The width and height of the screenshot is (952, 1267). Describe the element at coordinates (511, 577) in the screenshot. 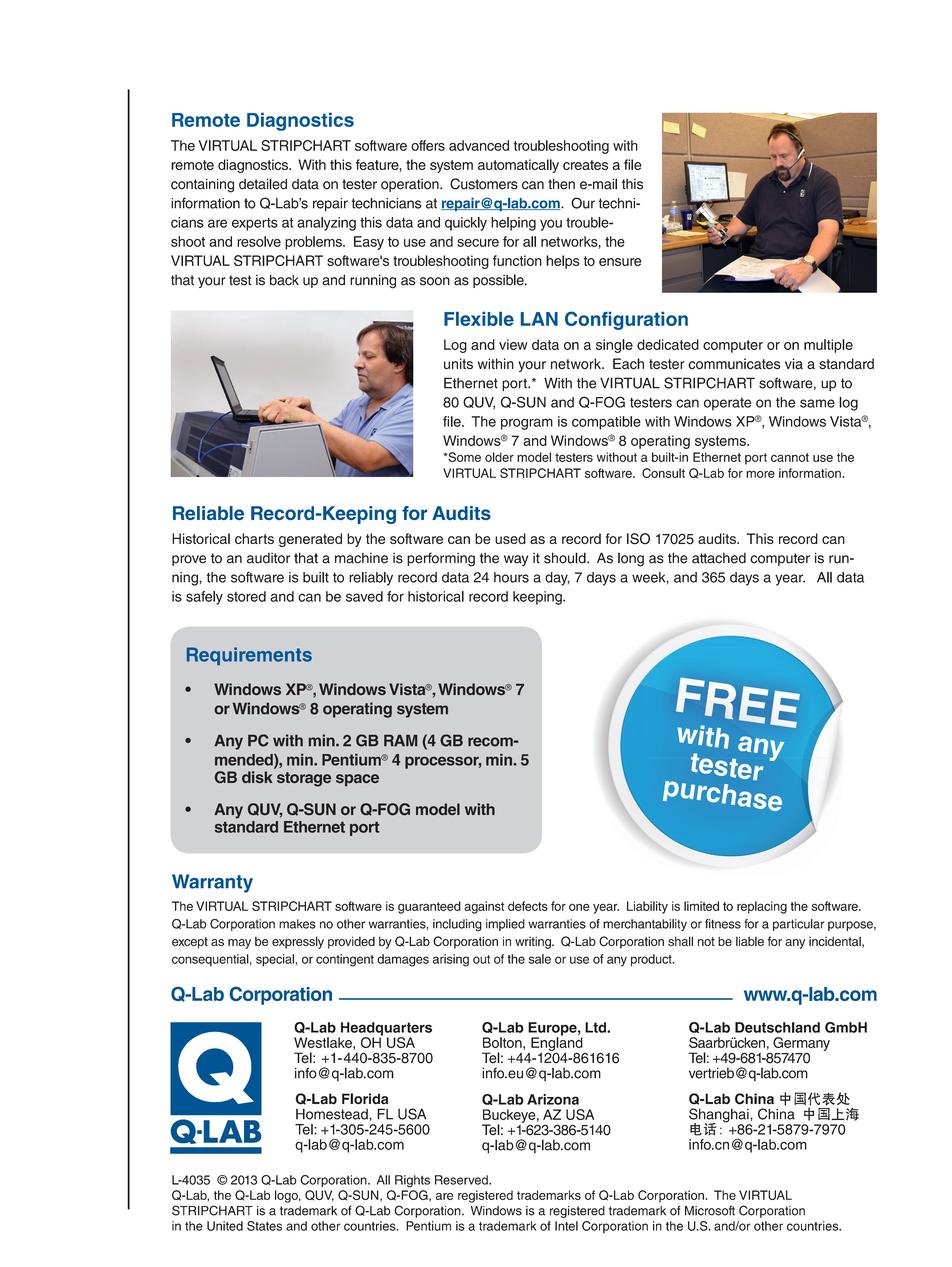

I see `hours` at that location.
